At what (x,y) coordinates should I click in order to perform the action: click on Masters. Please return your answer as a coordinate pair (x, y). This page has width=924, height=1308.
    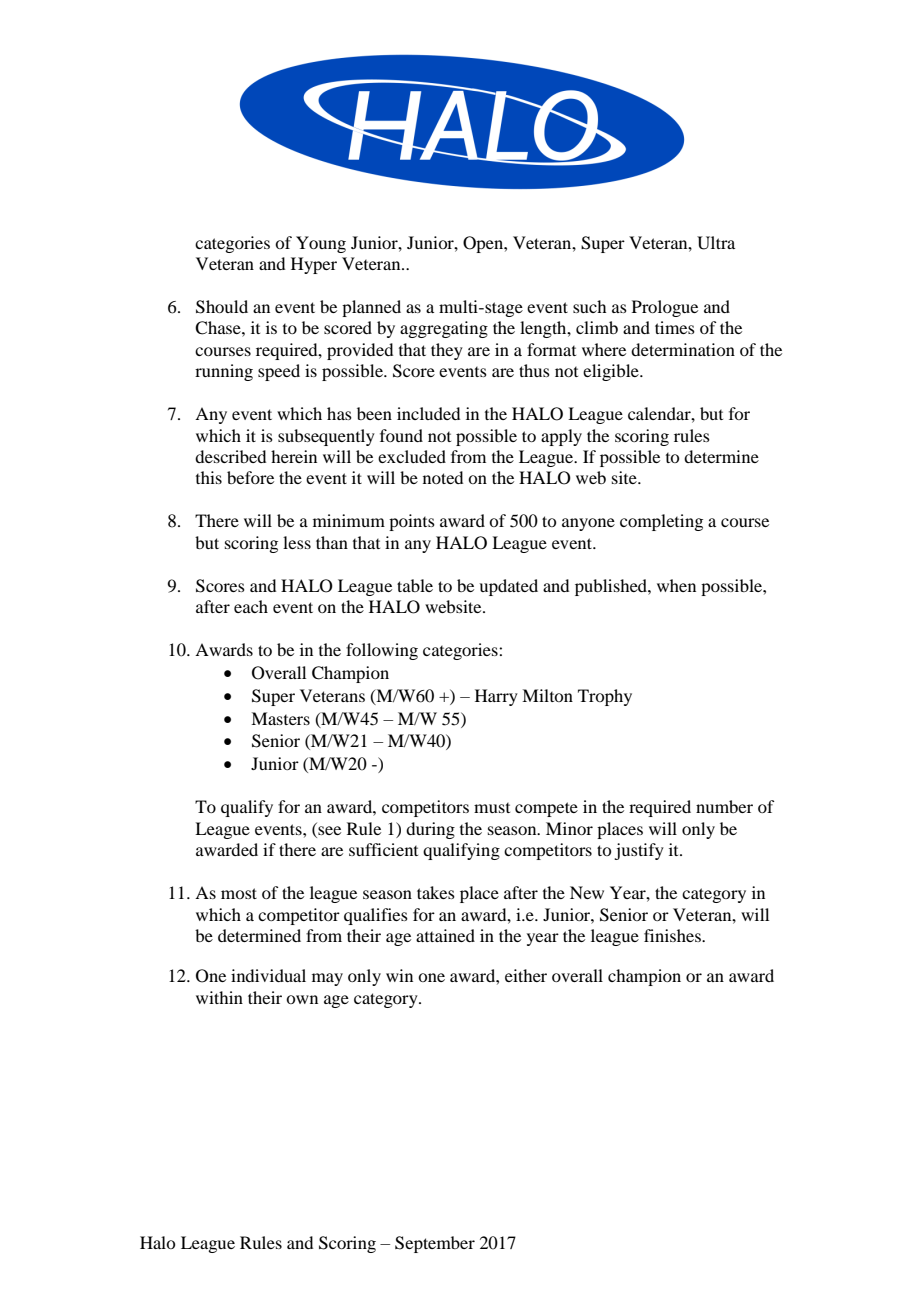
    Looking at the image, I should click on (280, 718).
